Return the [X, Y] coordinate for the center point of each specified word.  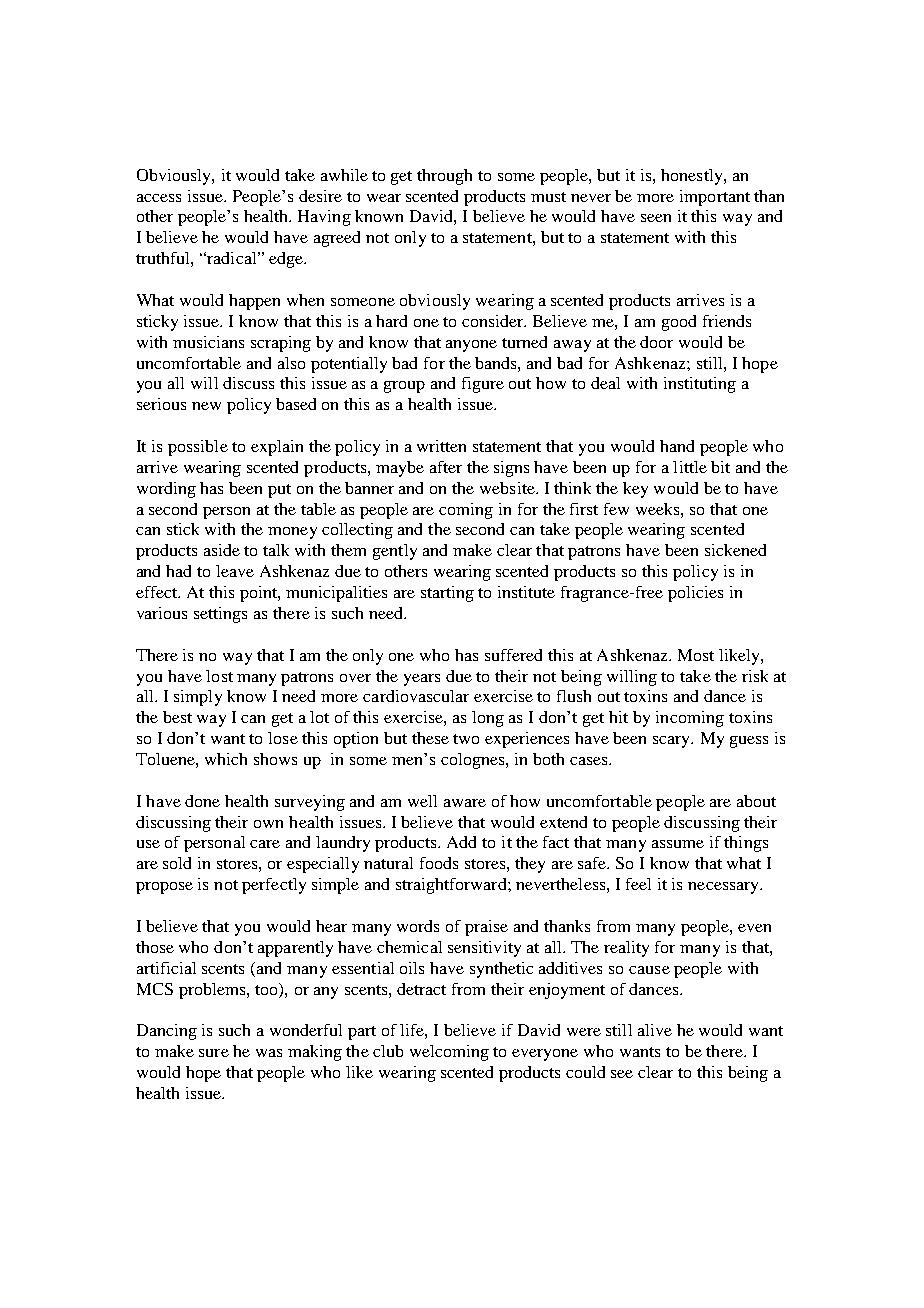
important [715, 198]
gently [395, 552]
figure [483, 385]
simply [198, 698]
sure [214, 1053]
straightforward [452, 886]
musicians [208, 342]
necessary [724, 888]
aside [222, 550]
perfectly [274, 886]
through [444, 177]
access [159, 198]
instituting [700, 385]
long [488, 719]
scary [673, 742]
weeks [659, 509]
